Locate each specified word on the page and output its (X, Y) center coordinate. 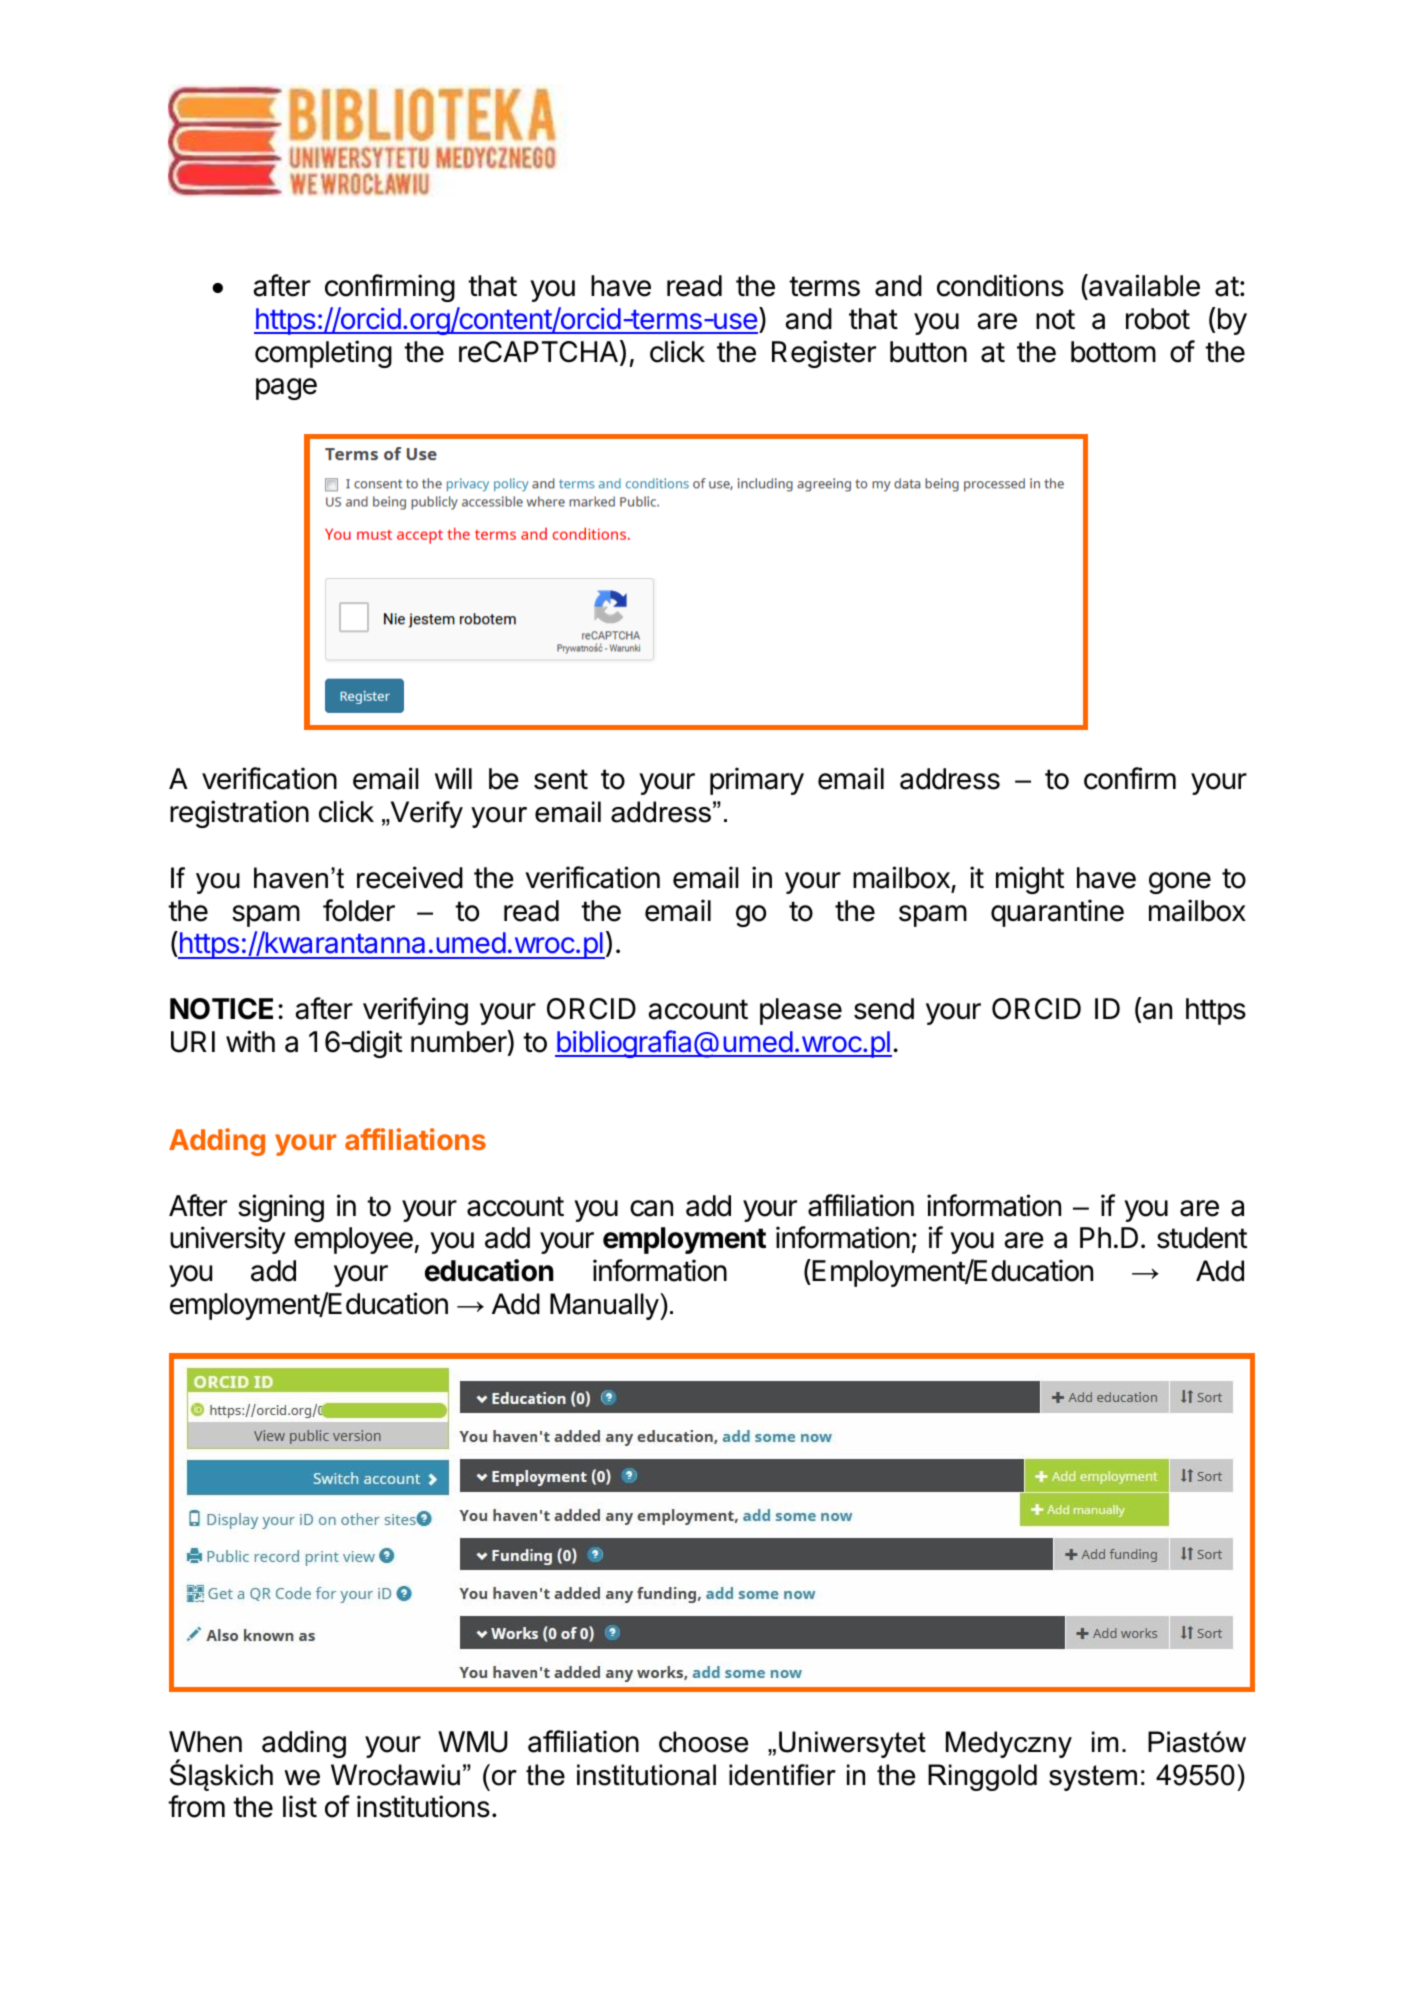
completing (323, 354)
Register (824, 354)
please (801, 1011)
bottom (1113, 352)
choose (703, 1742)
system (1093, 1778)
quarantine (1057, 913)
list (300, 1806)
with (250, 1041)
